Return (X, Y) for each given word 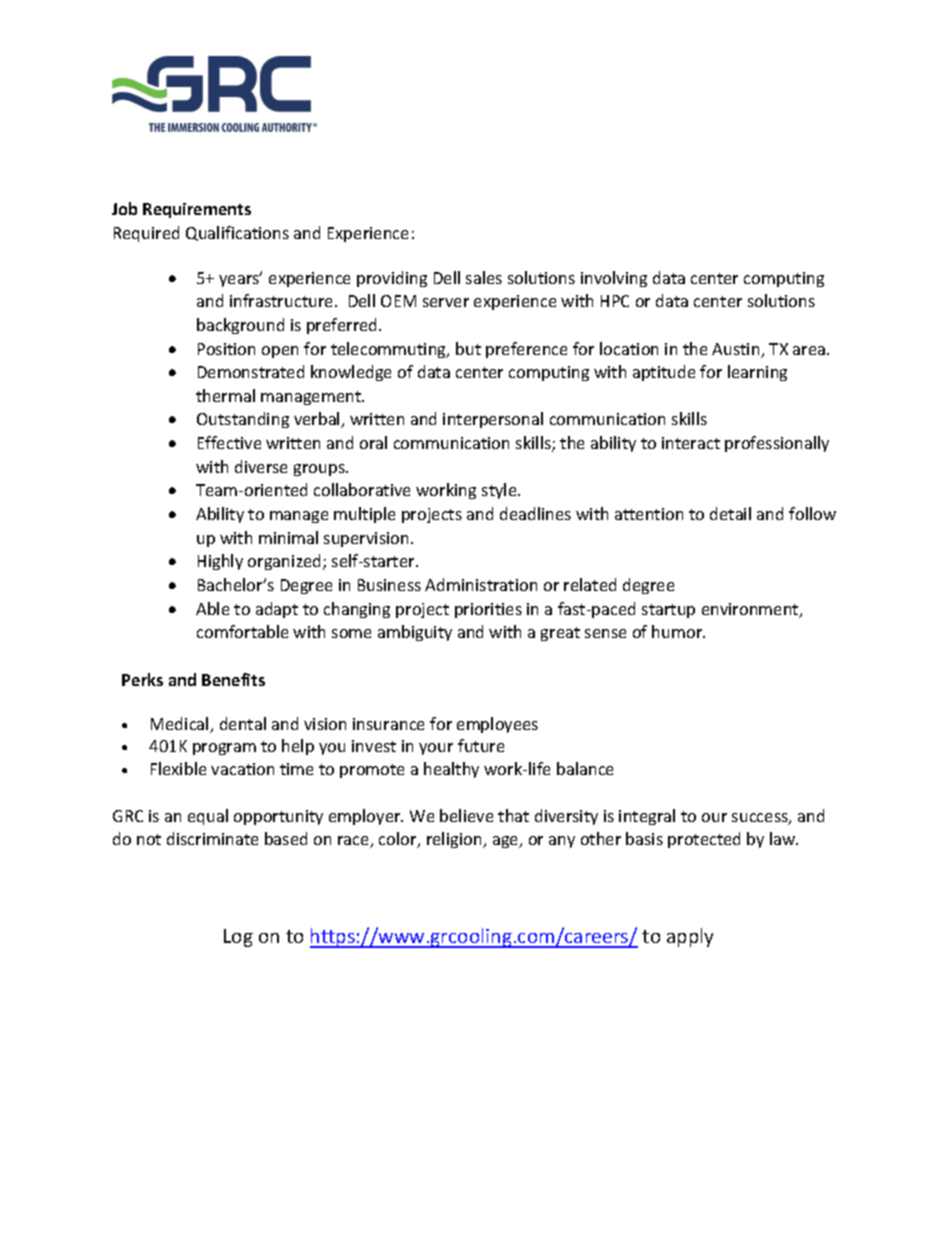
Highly (220, 562)
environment (751, 610)
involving (614, 279)
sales (484, 277)
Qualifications (237, 233)
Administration (481, 584)
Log (238, 938)
